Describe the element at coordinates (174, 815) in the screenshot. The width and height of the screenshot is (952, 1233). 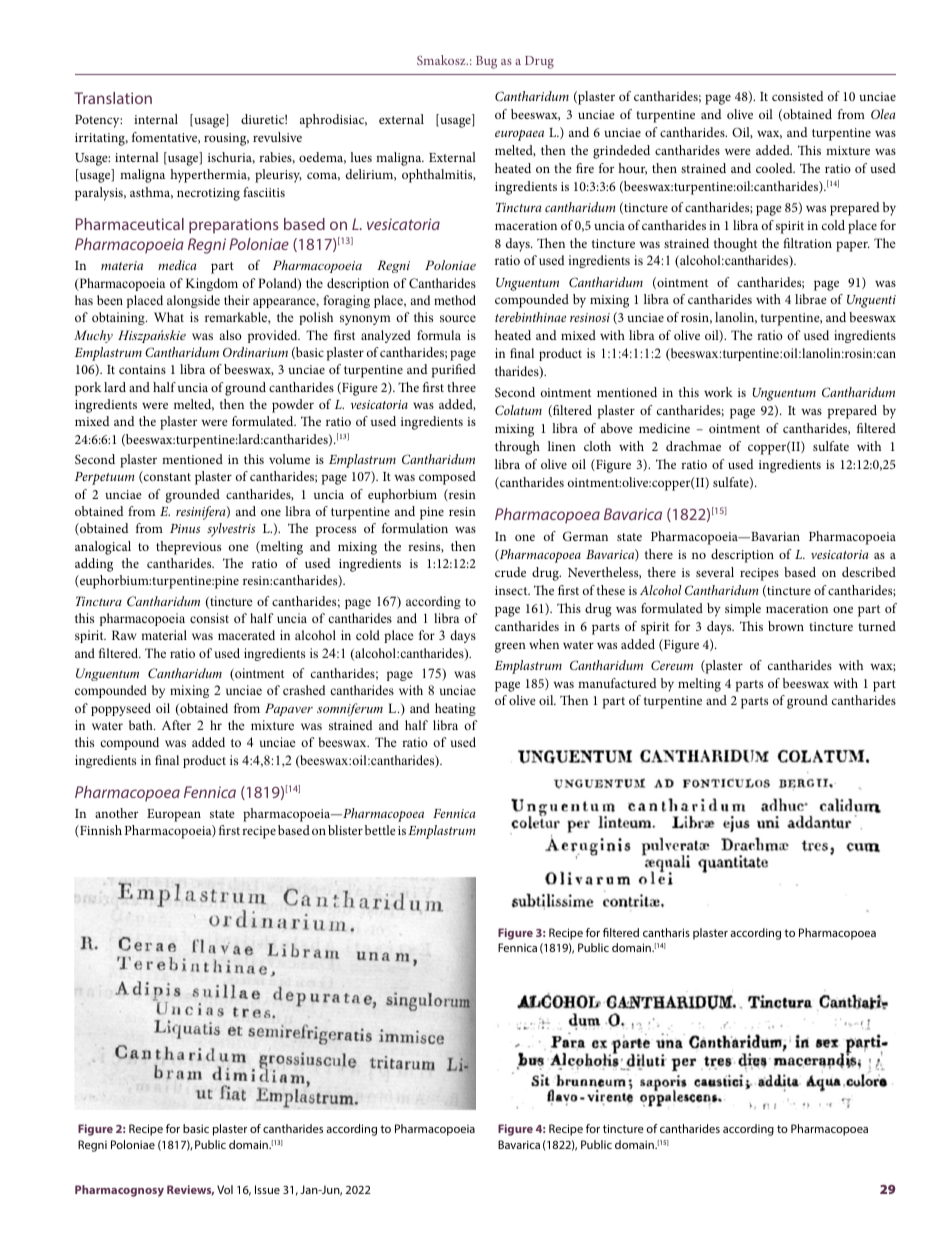
I see `European` at that location.
